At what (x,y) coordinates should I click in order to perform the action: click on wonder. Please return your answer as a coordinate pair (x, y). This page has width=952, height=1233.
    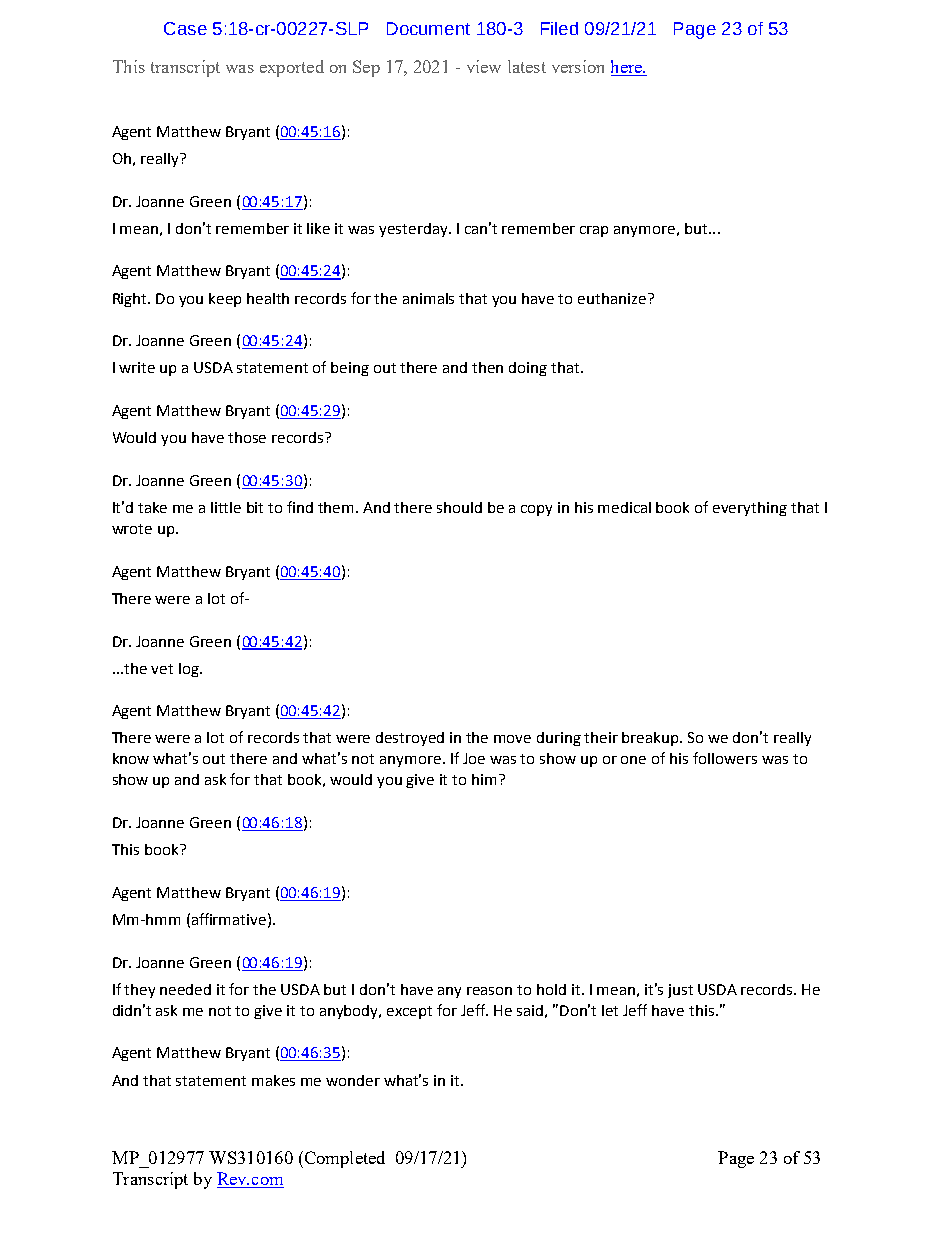
    Looking at the image, I should click on (353, 1080).
